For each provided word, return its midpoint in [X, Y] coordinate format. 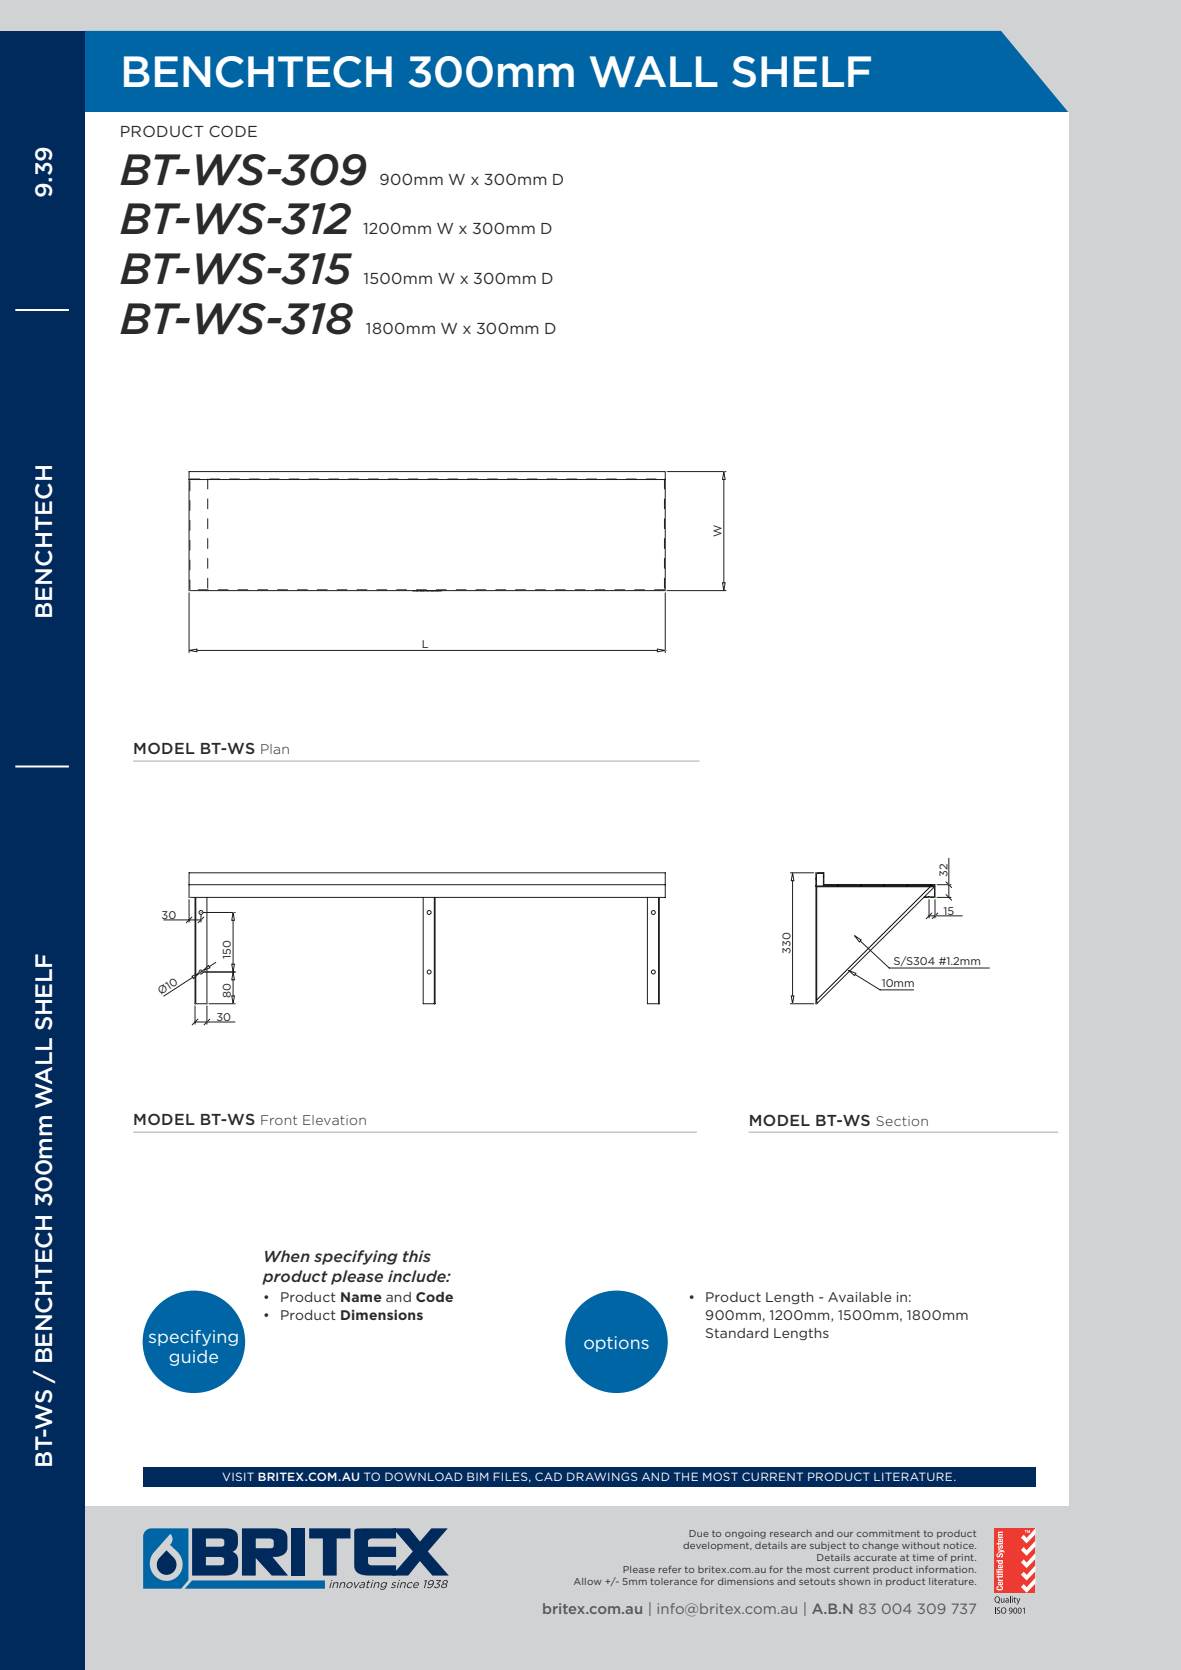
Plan [275, 749]
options [616, 1344]
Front [279, 1120]
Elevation [334, 1120]
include [418, 1276]
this [417, 1256]
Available [860, 1297]
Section [902, 1121]
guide [193, 1358]
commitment [888, 1533]
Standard [737, 1333]
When [287, 1256]
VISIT [238, 1476]
